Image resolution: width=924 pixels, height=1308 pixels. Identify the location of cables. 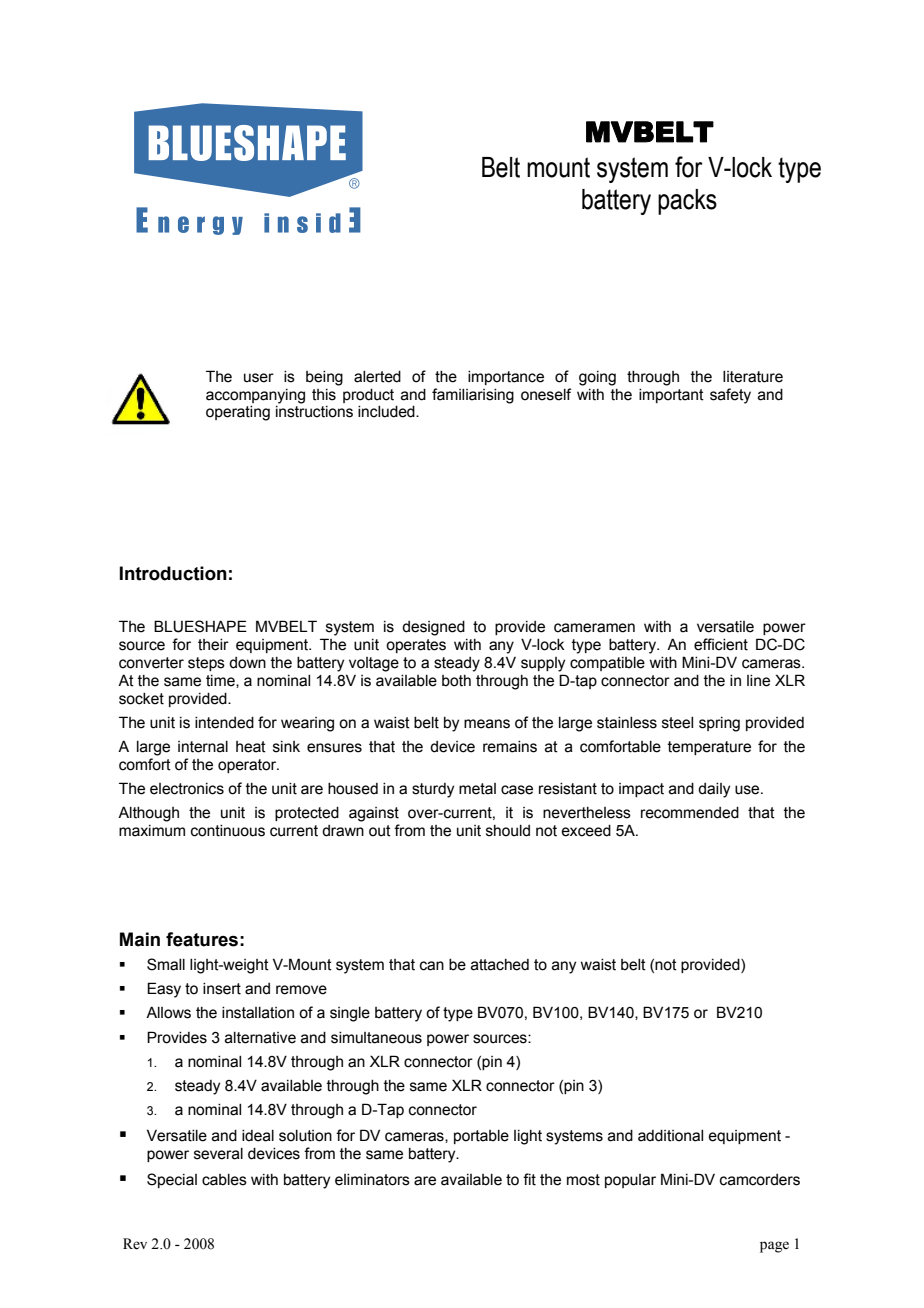
(224, 1180).
